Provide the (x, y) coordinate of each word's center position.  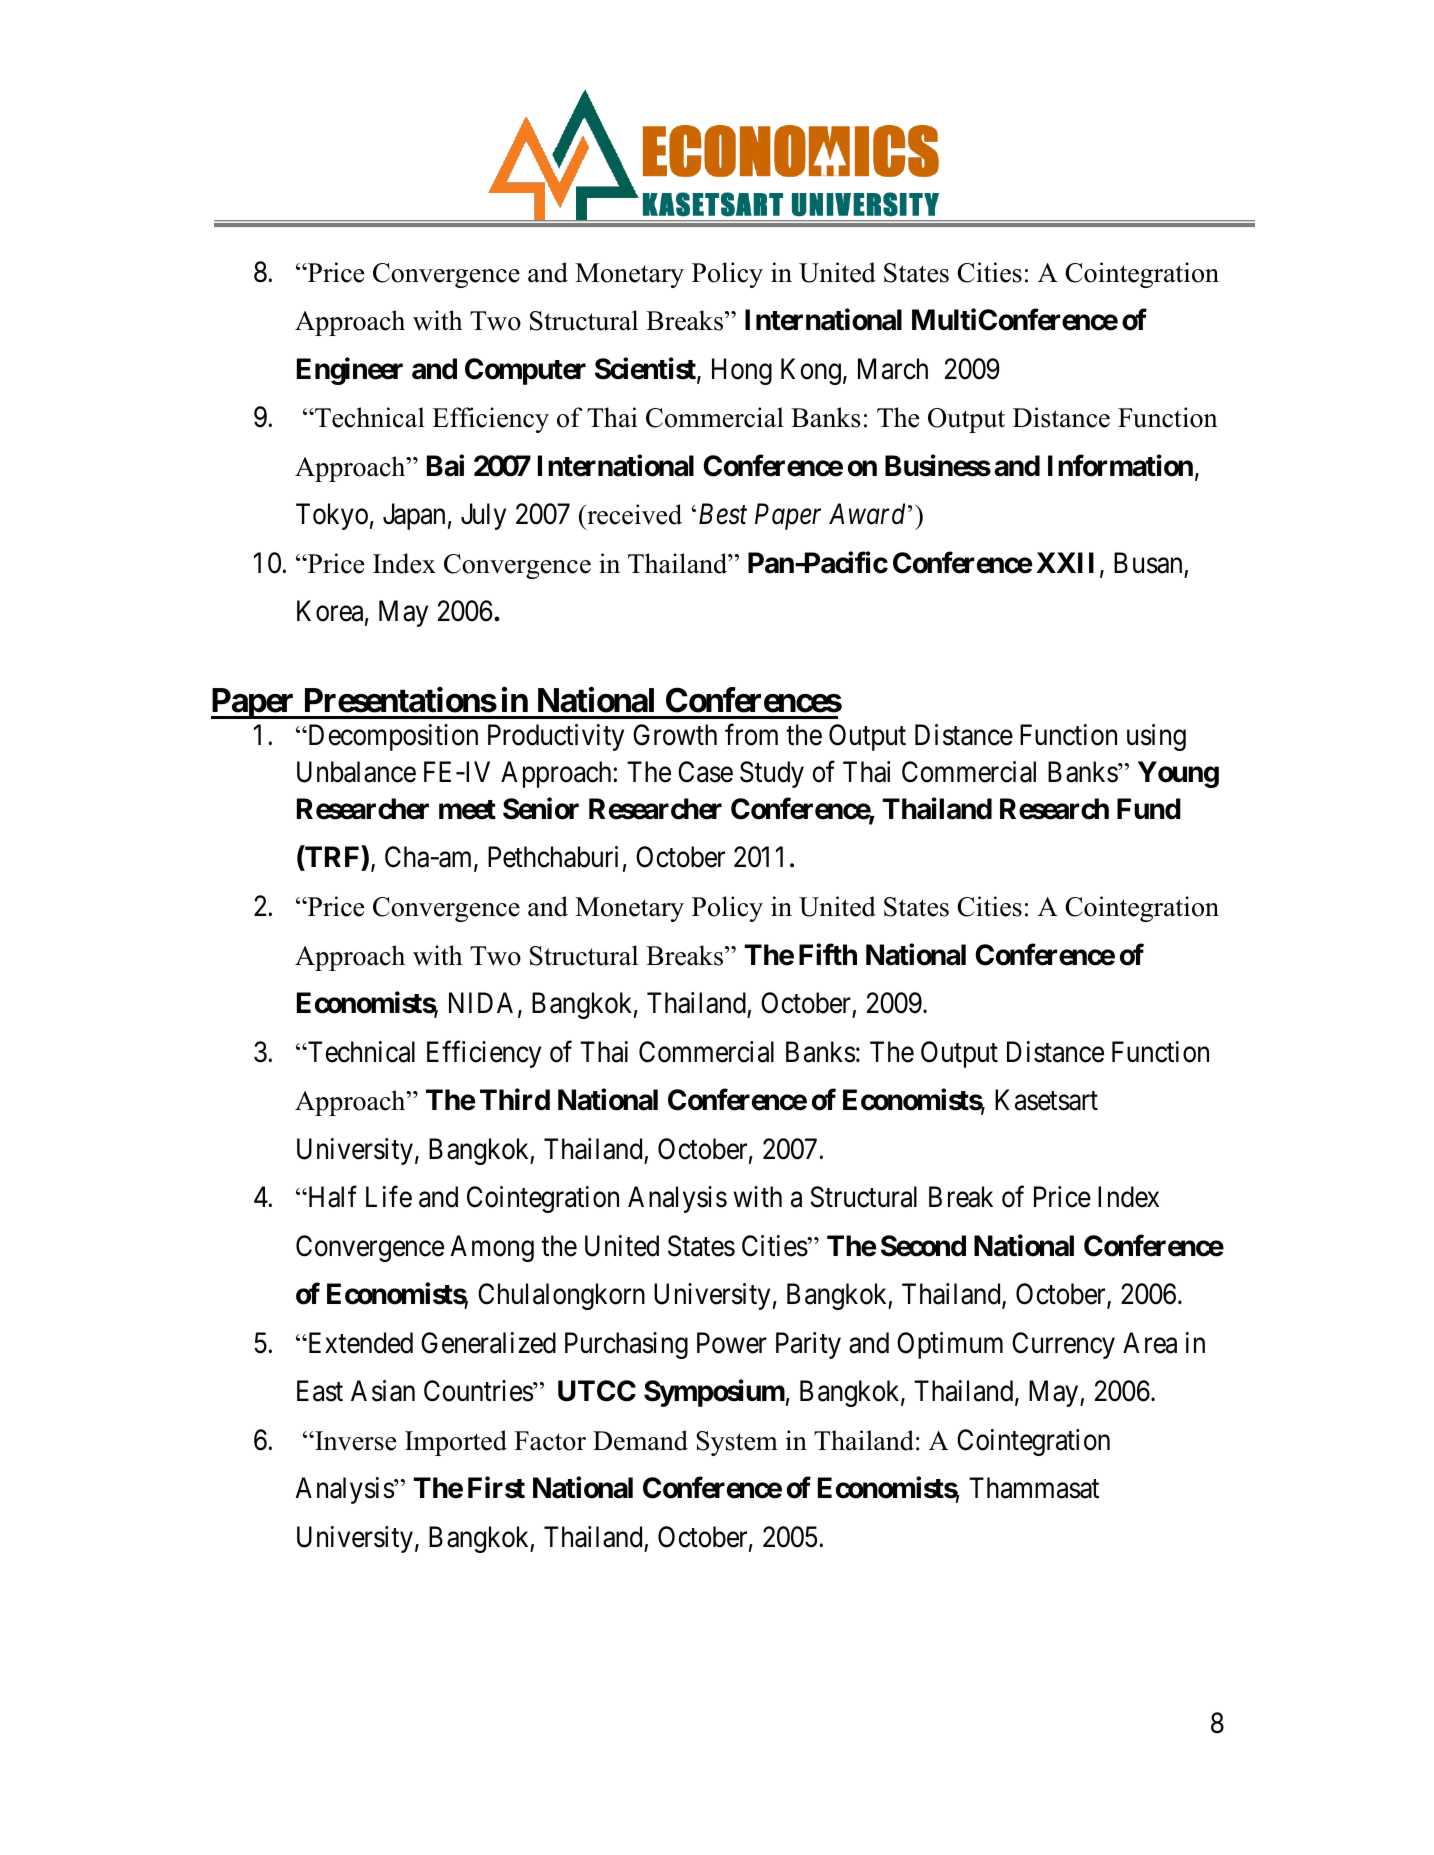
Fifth (828, 954)
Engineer (350, 371)
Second (923, 1246)
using (1156, 737)
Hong (742, 371)
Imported (456, 1443)
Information (1120, 465)
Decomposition (391, 737)
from (751, 735)
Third (515, 1100)
